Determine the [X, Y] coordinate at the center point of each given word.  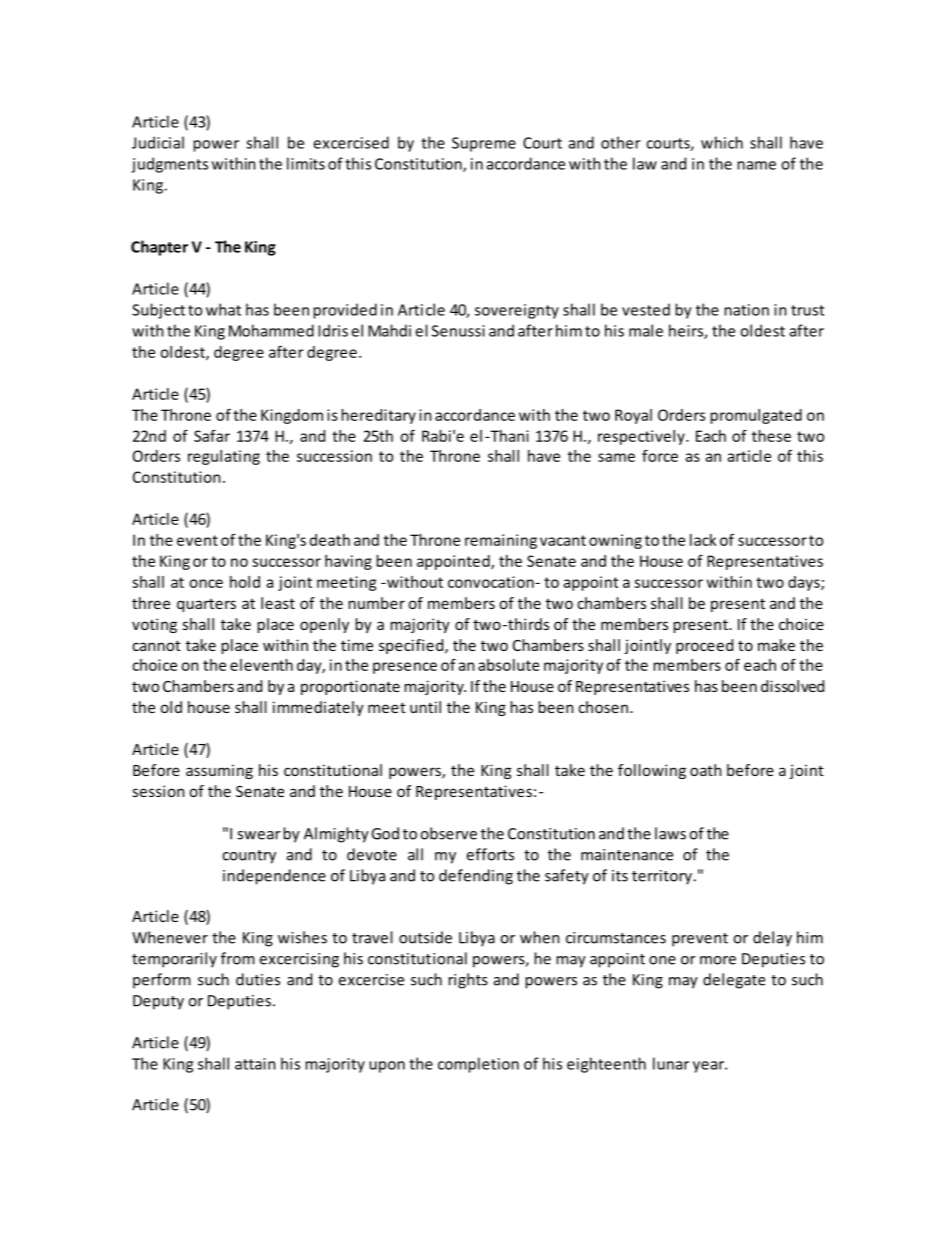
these [771, 436]
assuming [219, 771]
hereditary [379, 416]
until [425, 707]
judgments [169, 165]
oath [705, 770]
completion [478, 1065]
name [757, 165]
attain [255, 1064]
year [709, 1067]
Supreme [484, 144]
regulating [224, 457]
